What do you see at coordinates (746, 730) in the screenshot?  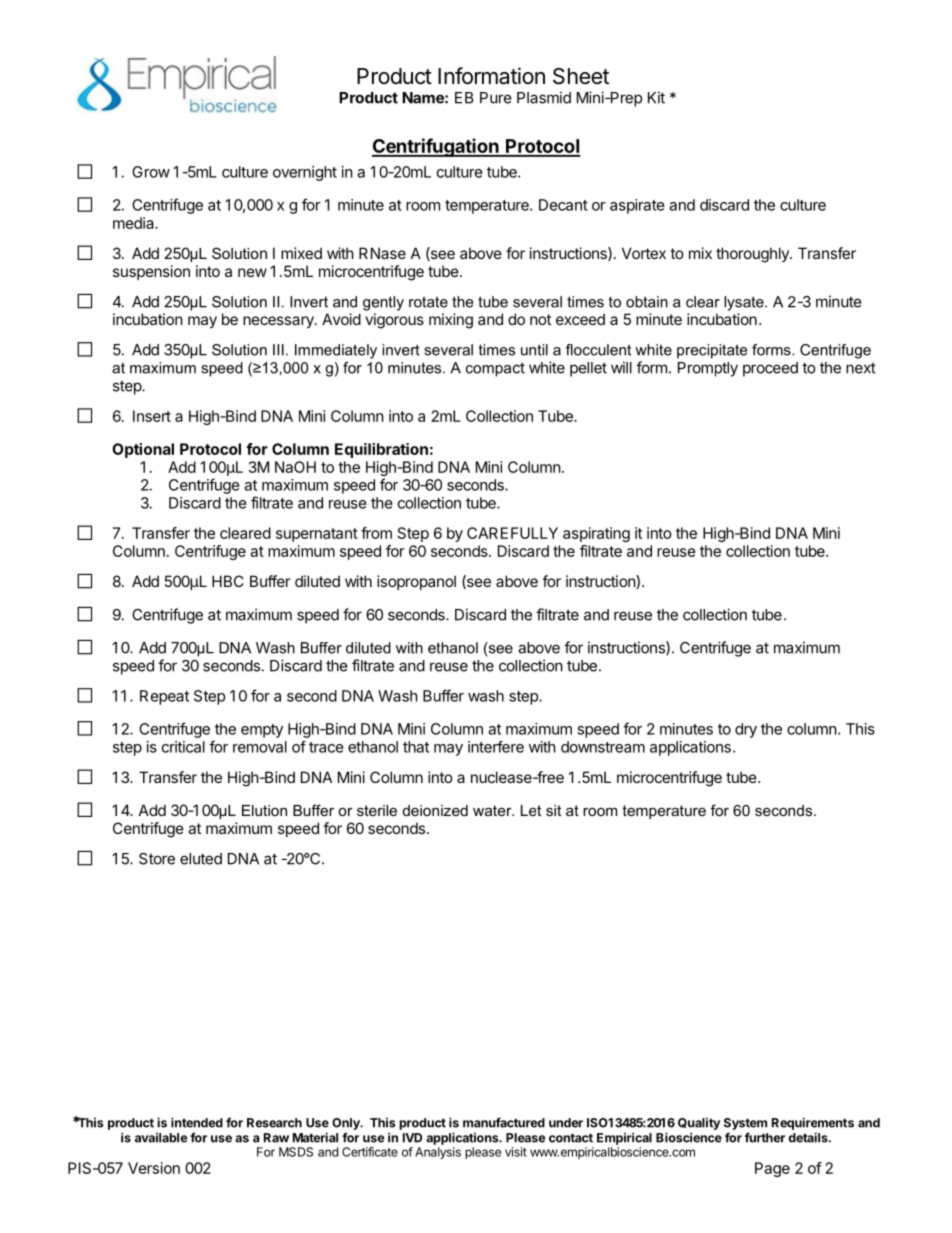 I see `dry` at bounding box center [746, 730].
